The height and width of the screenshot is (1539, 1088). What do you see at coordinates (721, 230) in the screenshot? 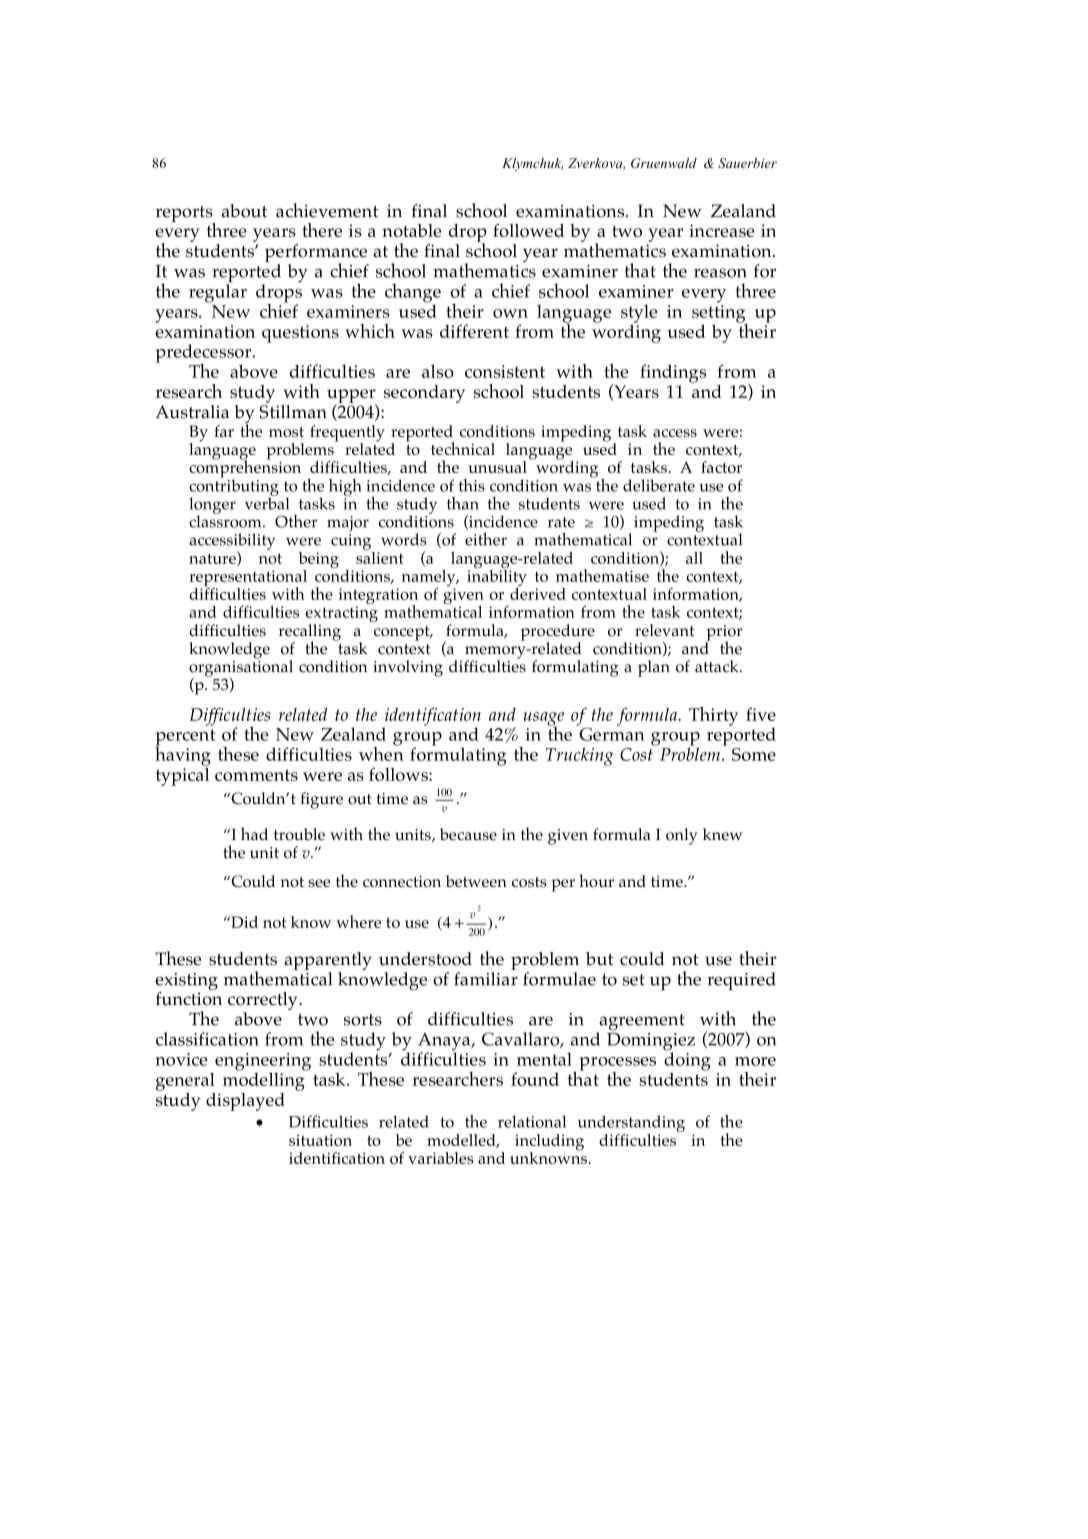
I see `increase` at bounding box center [721, 230].
